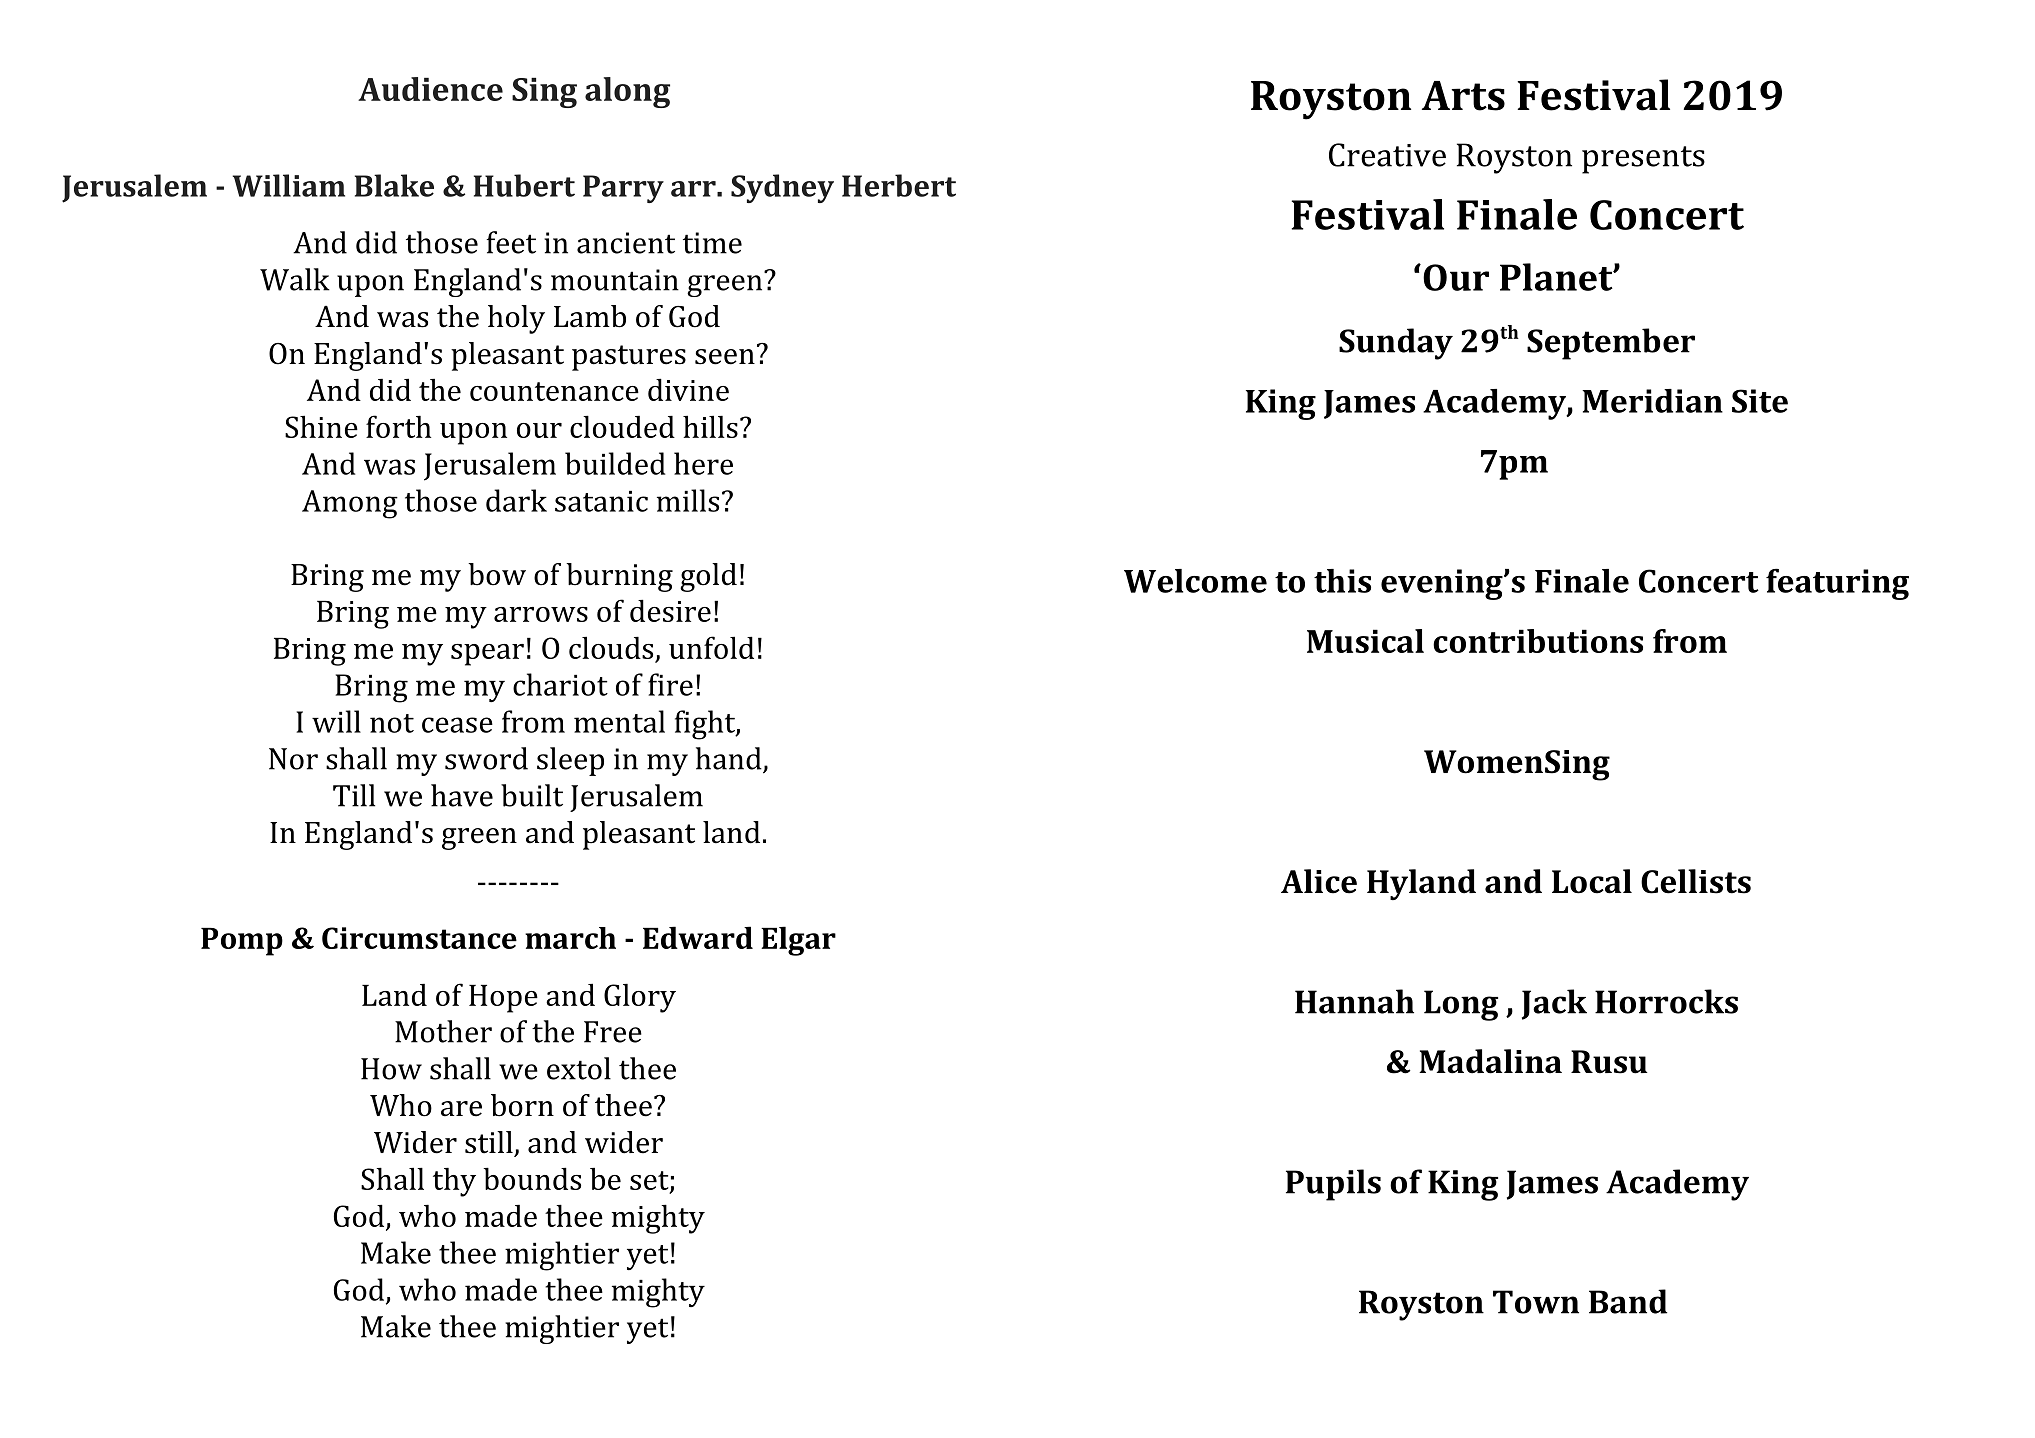 The height and width of the screenshot is (1438, 2035). I want to click on presents, so click(1643, 160).
